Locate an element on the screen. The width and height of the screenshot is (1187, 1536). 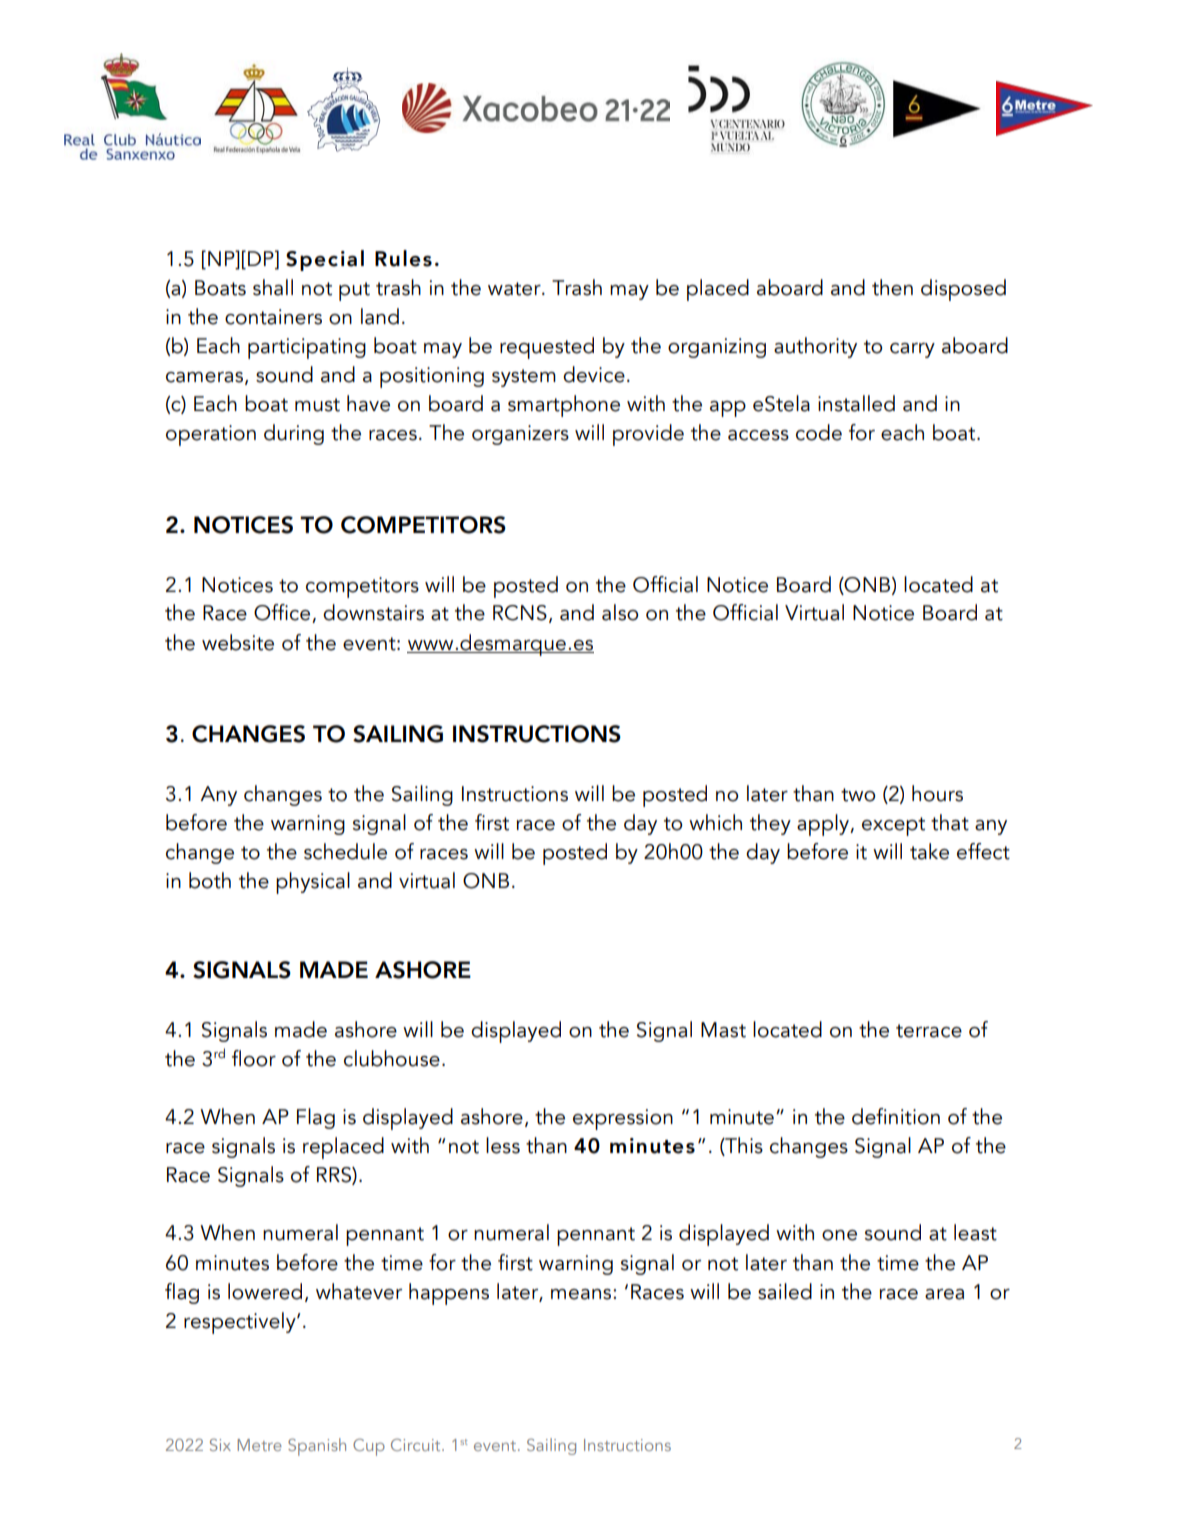
website is located at coordinates (238, 642).
